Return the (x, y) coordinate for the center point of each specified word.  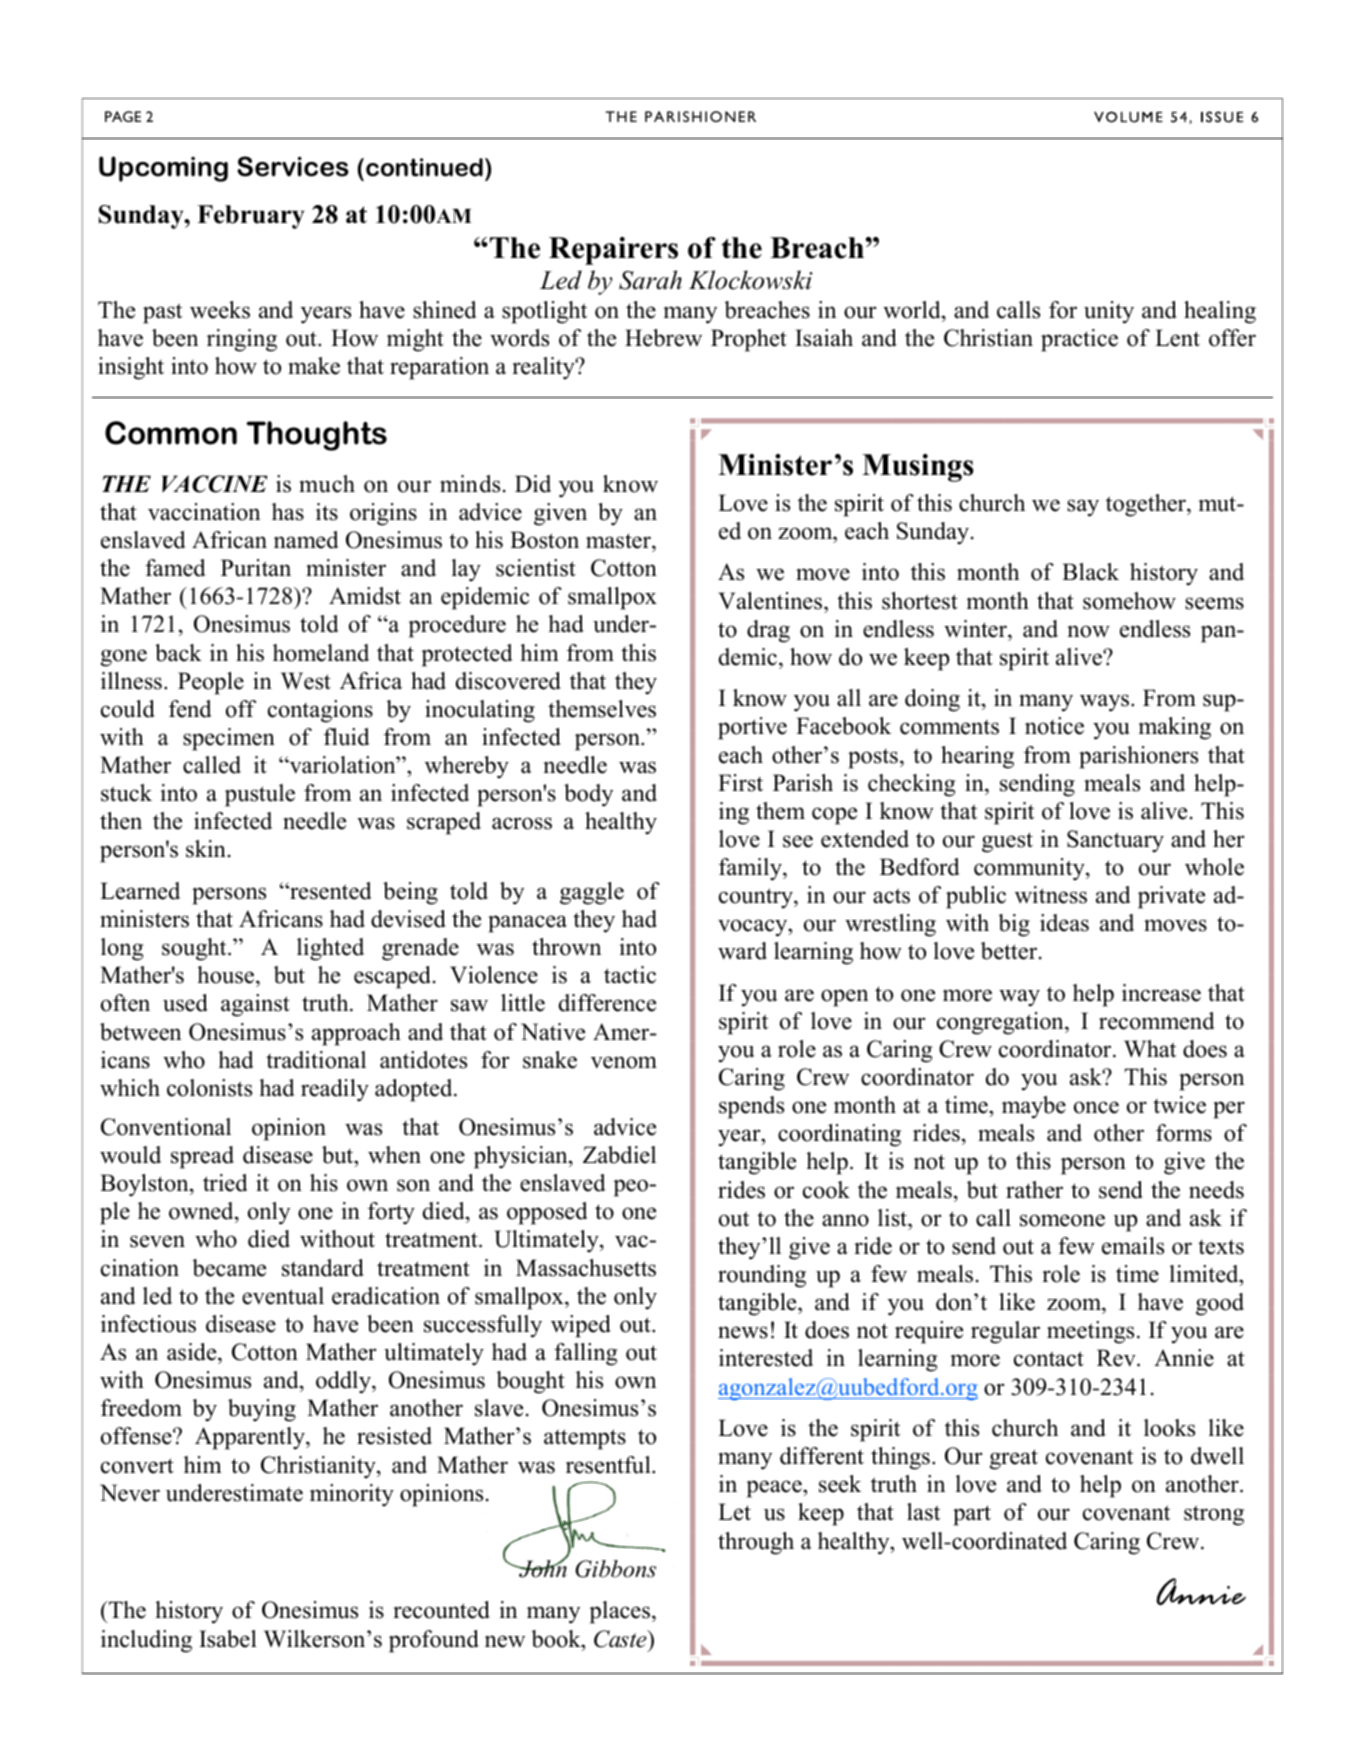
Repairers (613, 251)
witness (1051, 895)
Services (293, 166)
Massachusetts (586, 1268)
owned (202, 1212)
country (757, 898)
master (619, 541)
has (288, 512)
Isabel (228, 1639)
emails (1133, 1246)
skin (206, 849)
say (1083, 508)
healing (1220, 312)
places (619, 1612)
